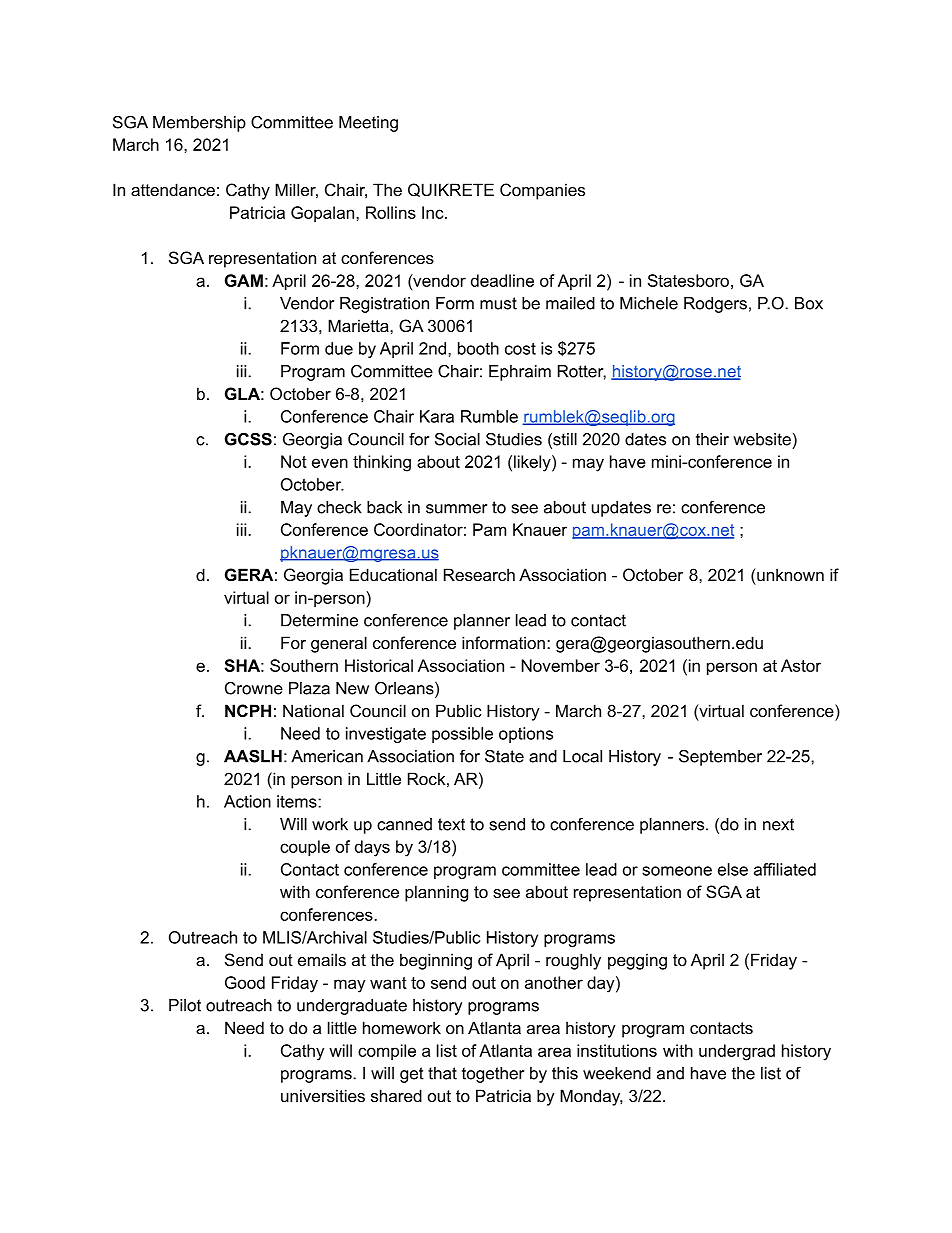 The image size is (952, 1233). What do you see at coordinates (323, 1095) in the document?
I see `universities` at bounding box center [323, 1095].
